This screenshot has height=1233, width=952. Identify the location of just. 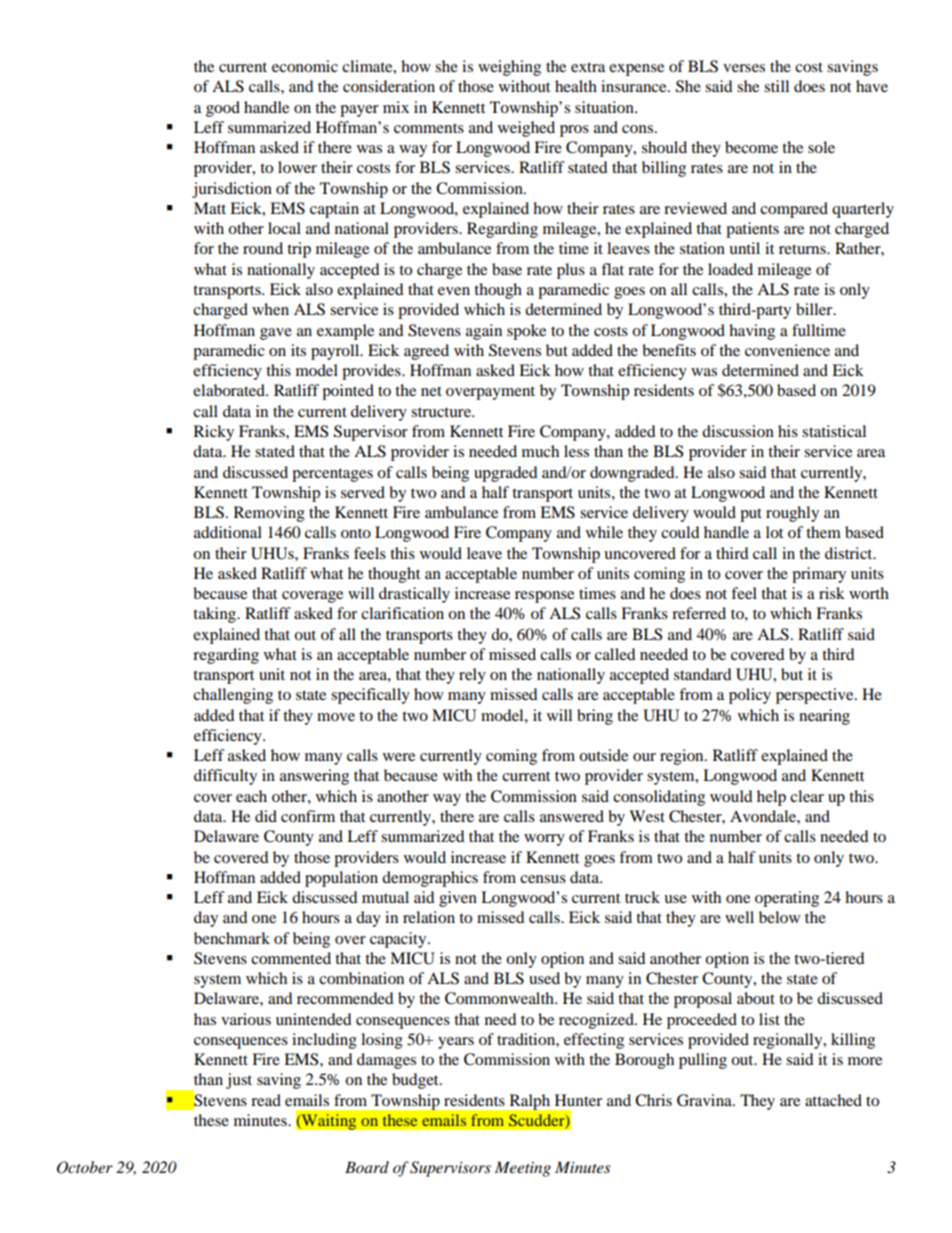
(239, 1081).
